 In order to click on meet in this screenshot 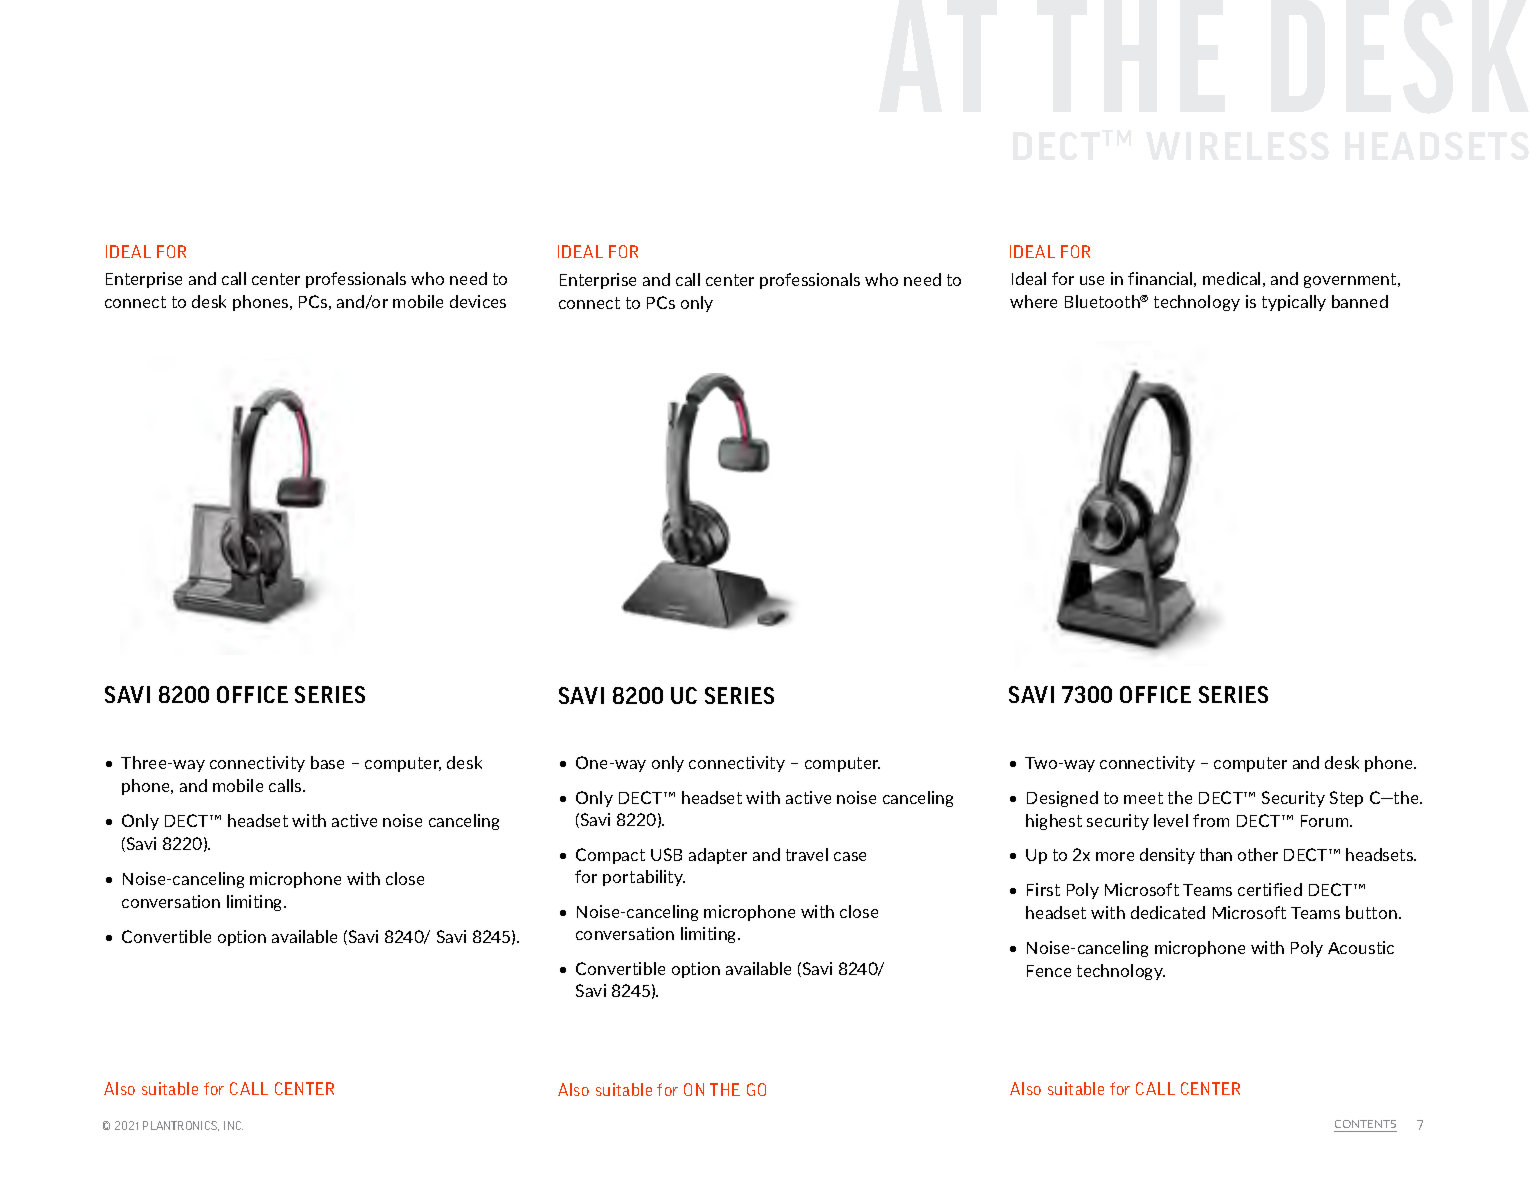, I will do `click(1143, 798)`.
